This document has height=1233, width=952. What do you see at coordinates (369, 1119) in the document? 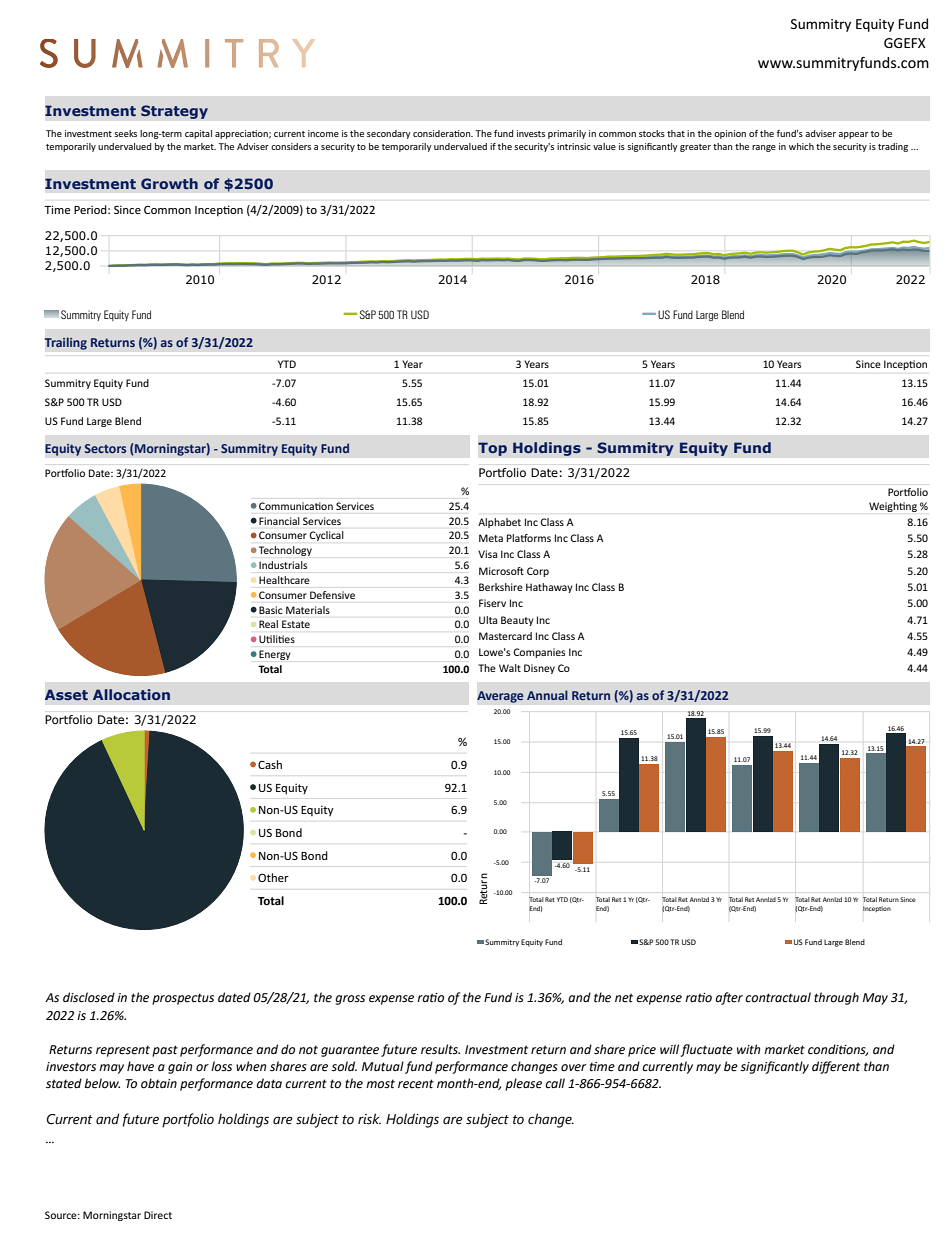
I see `risk` at bounding box center [369, 1119].
